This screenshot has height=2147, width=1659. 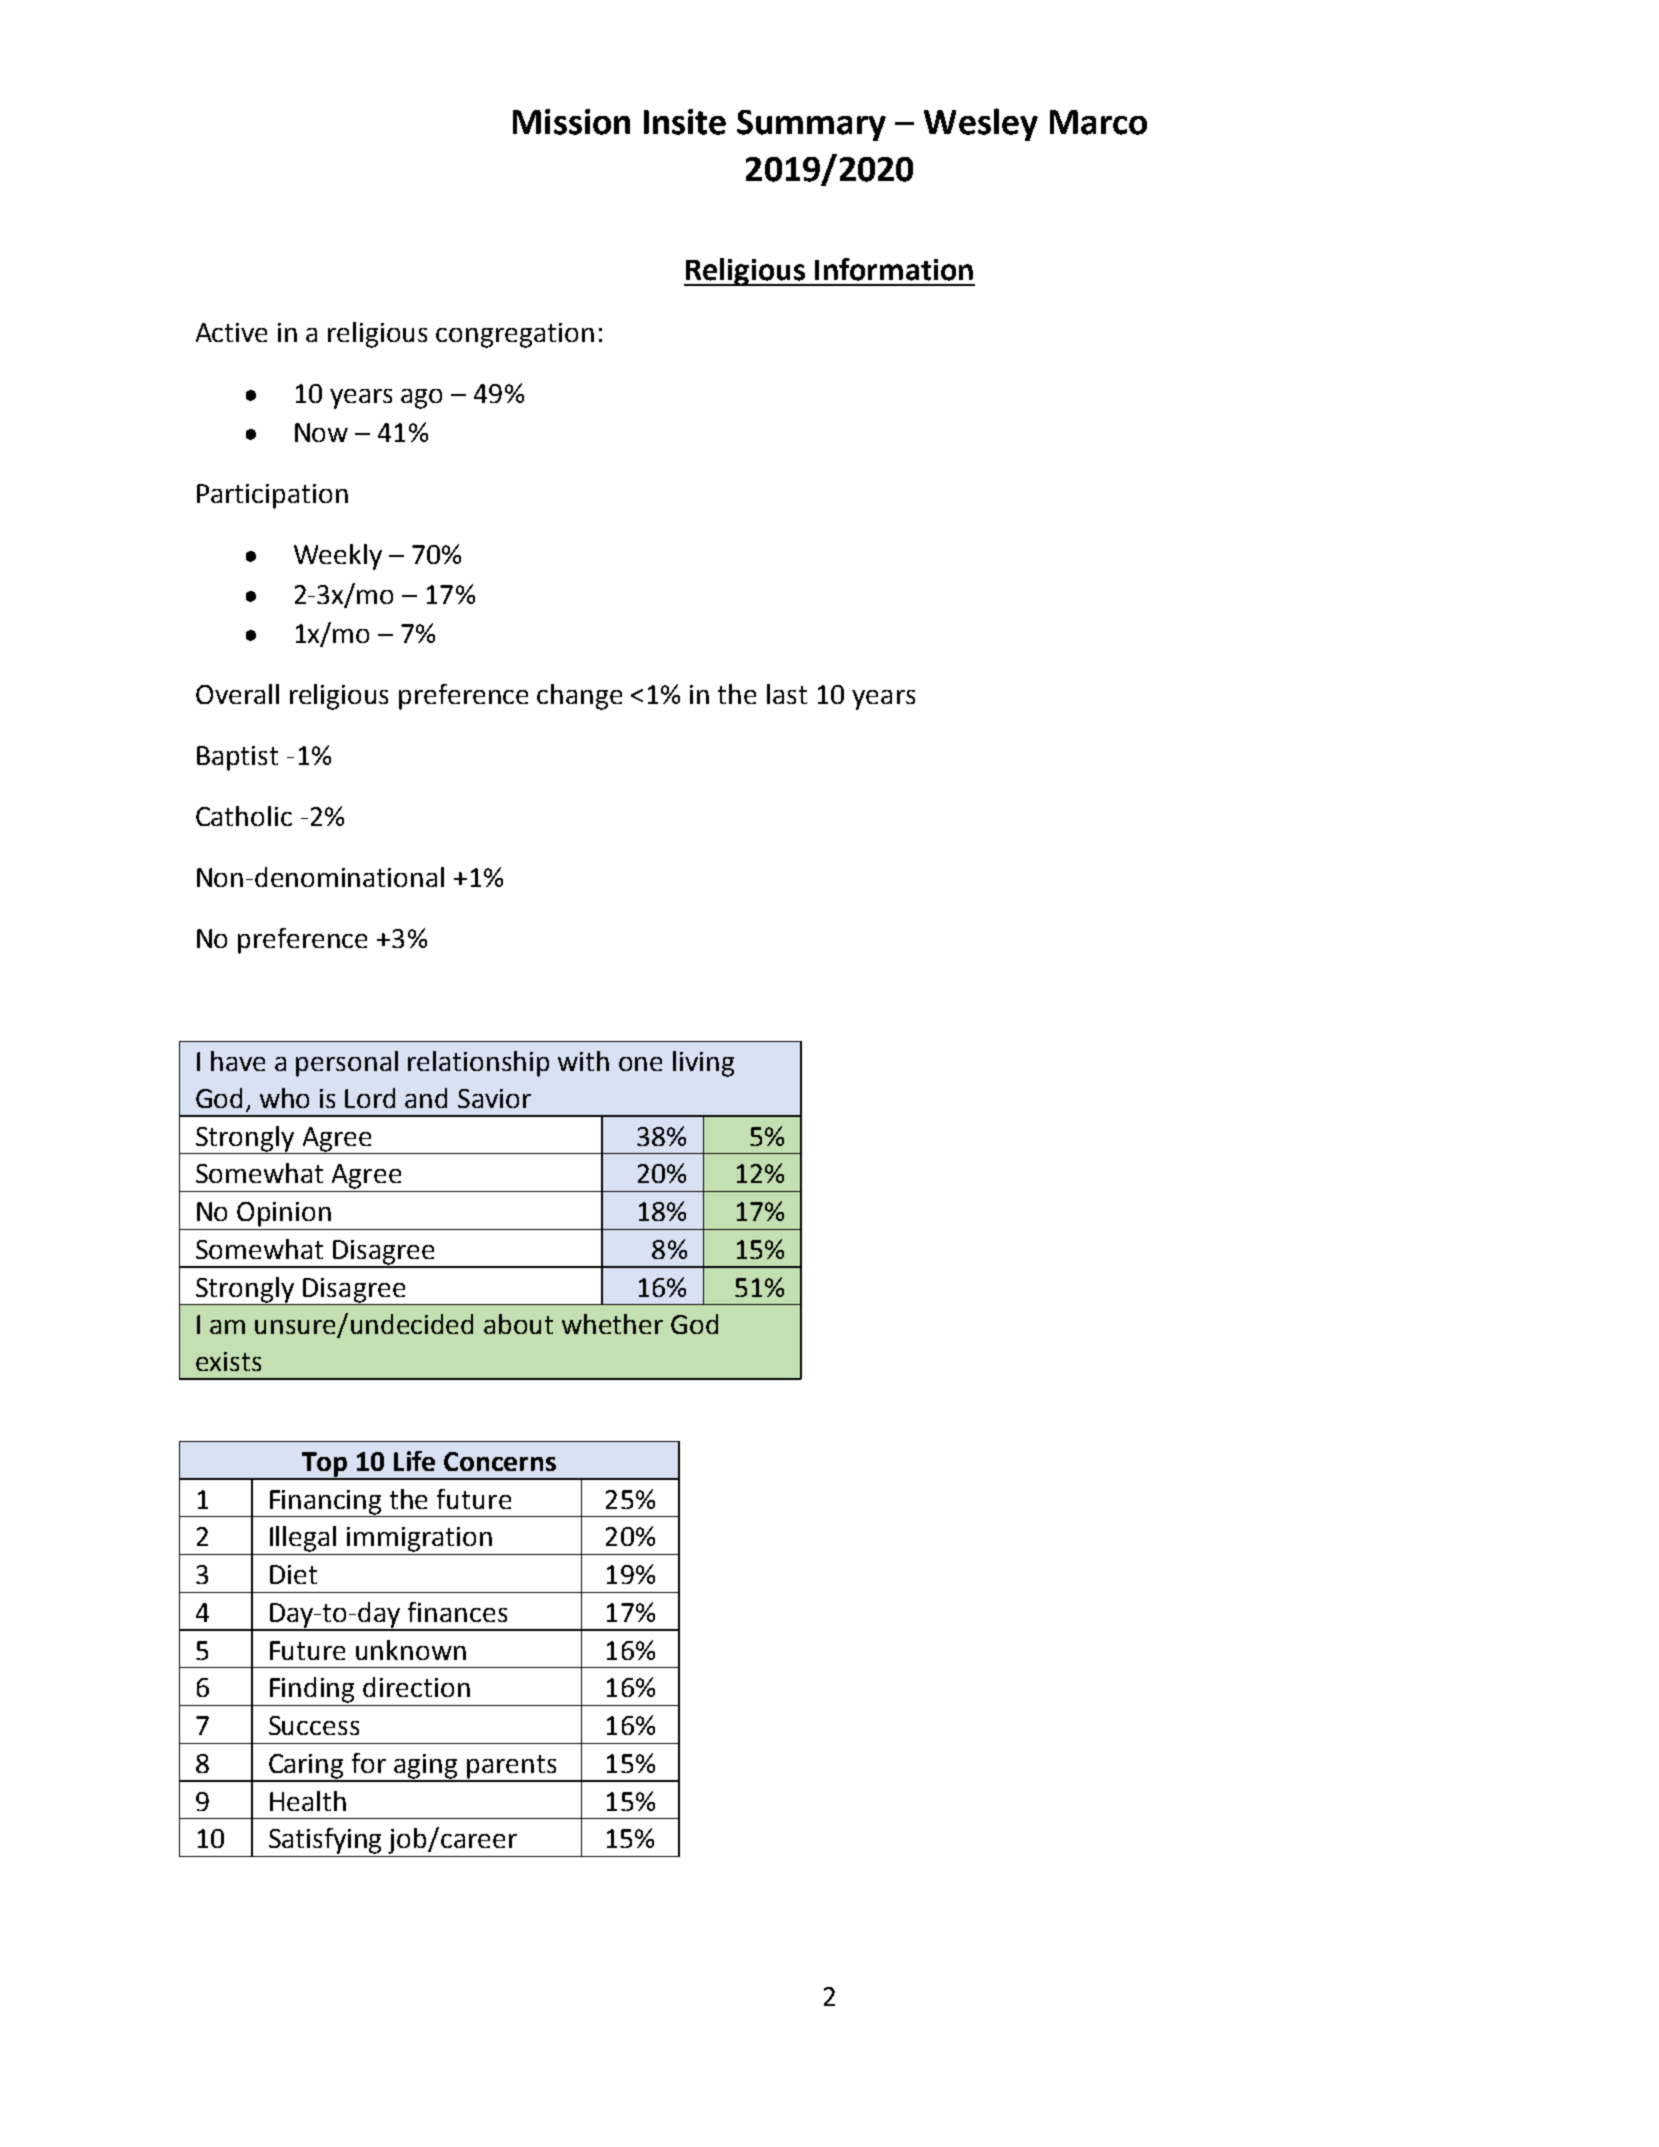 What do you see at coordinates (231, 332) in the screenshot?
I see `Active` at bounding box center [231, 332].
